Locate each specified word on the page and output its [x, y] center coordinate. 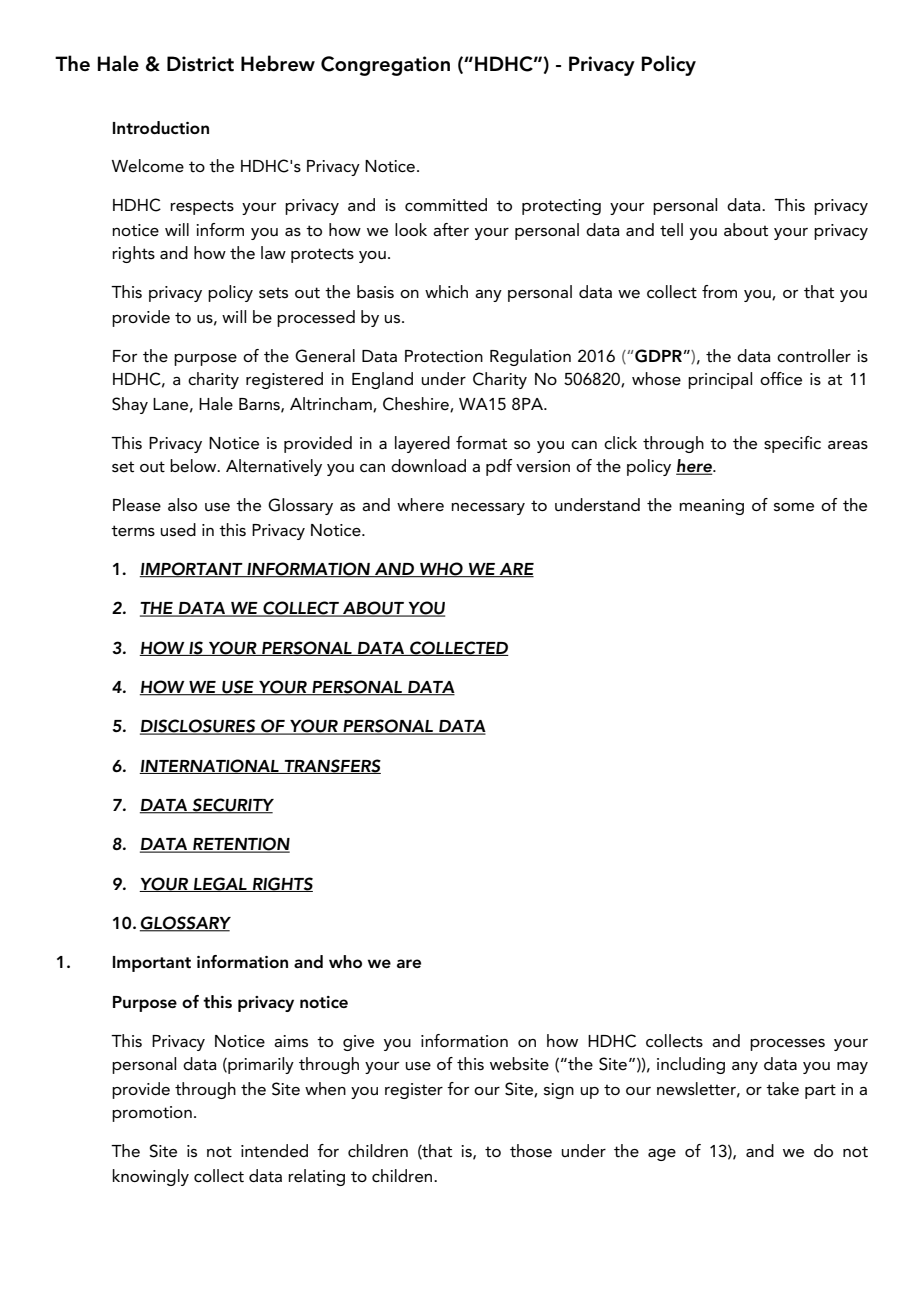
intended [274, 1151]
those [531, 1150]
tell [671, 230]
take [782, 1088]
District [200, 64]
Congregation [385, 66]
